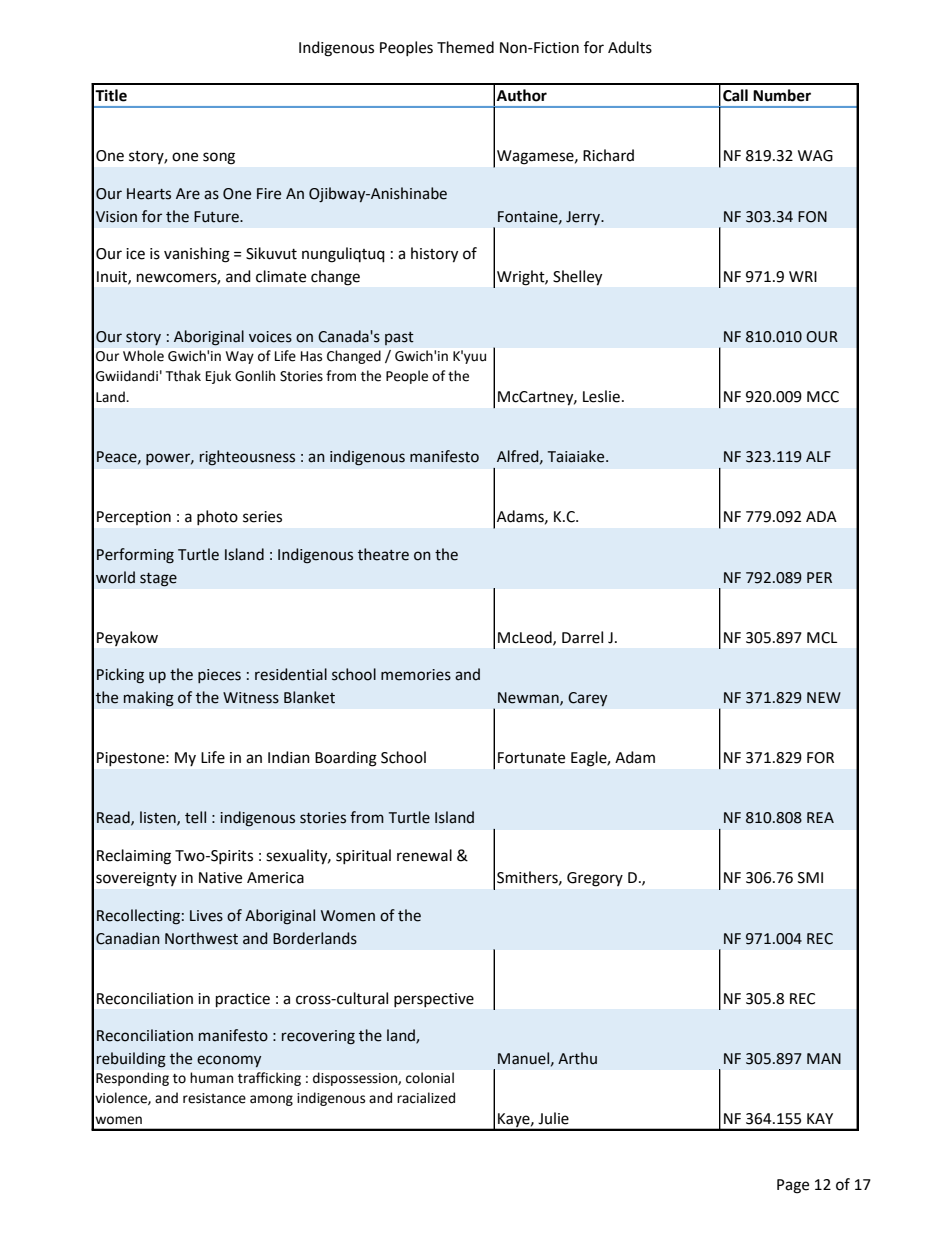 This image has width=952, height=1233. Describe the element at coordinates (735, 95) in the image. I see `Call` at that location.
